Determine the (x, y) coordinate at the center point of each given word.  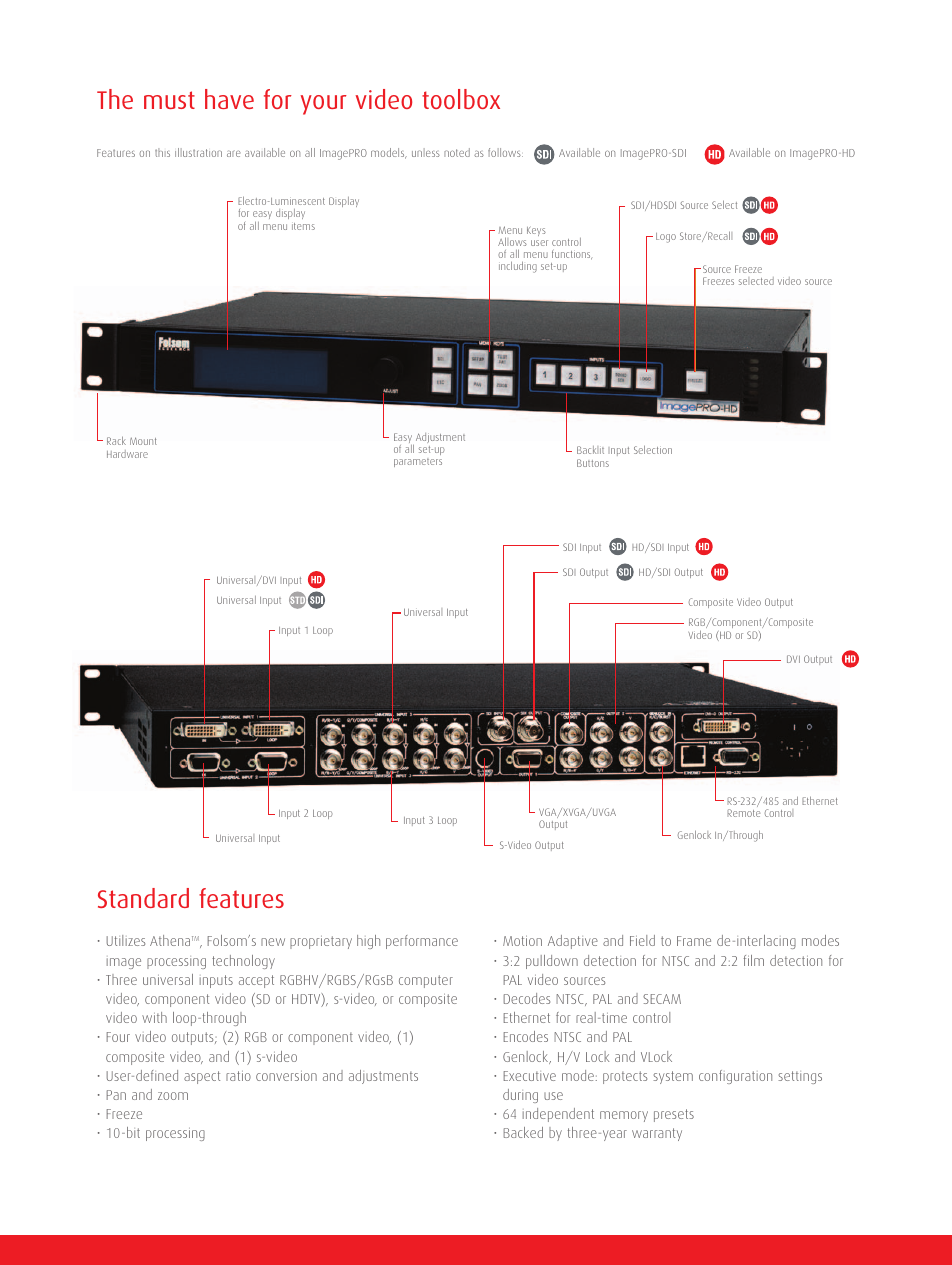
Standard (143, 898)
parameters (418, 462)
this (162, 152)
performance (422, 942)
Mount (143, 441)
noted (457, 152)
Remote (743, 813)
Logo (666, 238)
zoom (173, 1096)
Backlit (590, 450)
